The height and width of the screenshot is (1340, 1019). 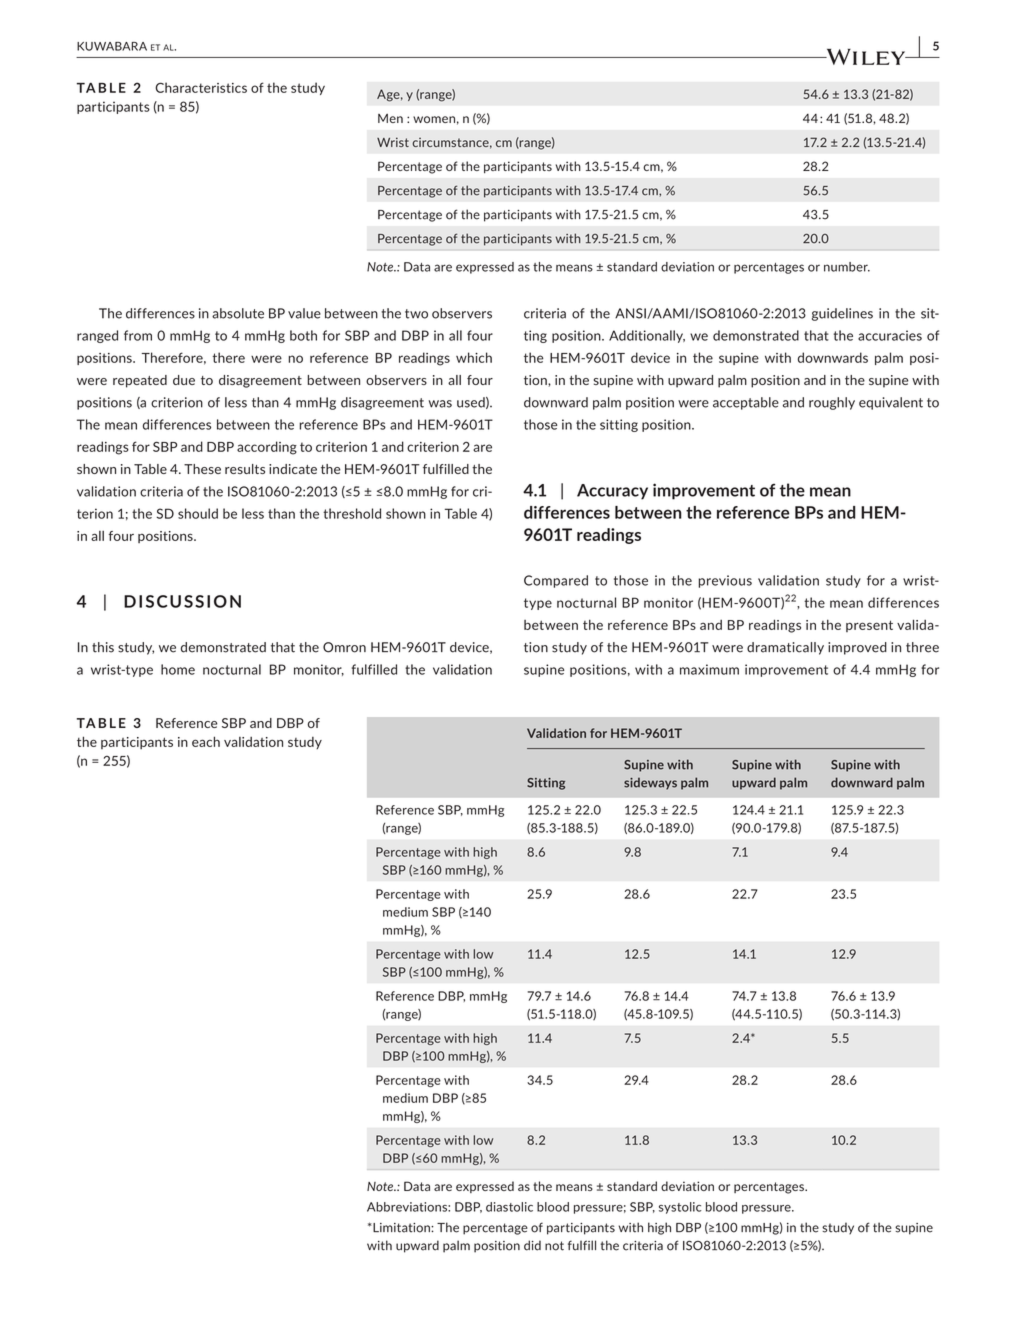 I want to click on Characteristics, so click(x=201, y=87).
